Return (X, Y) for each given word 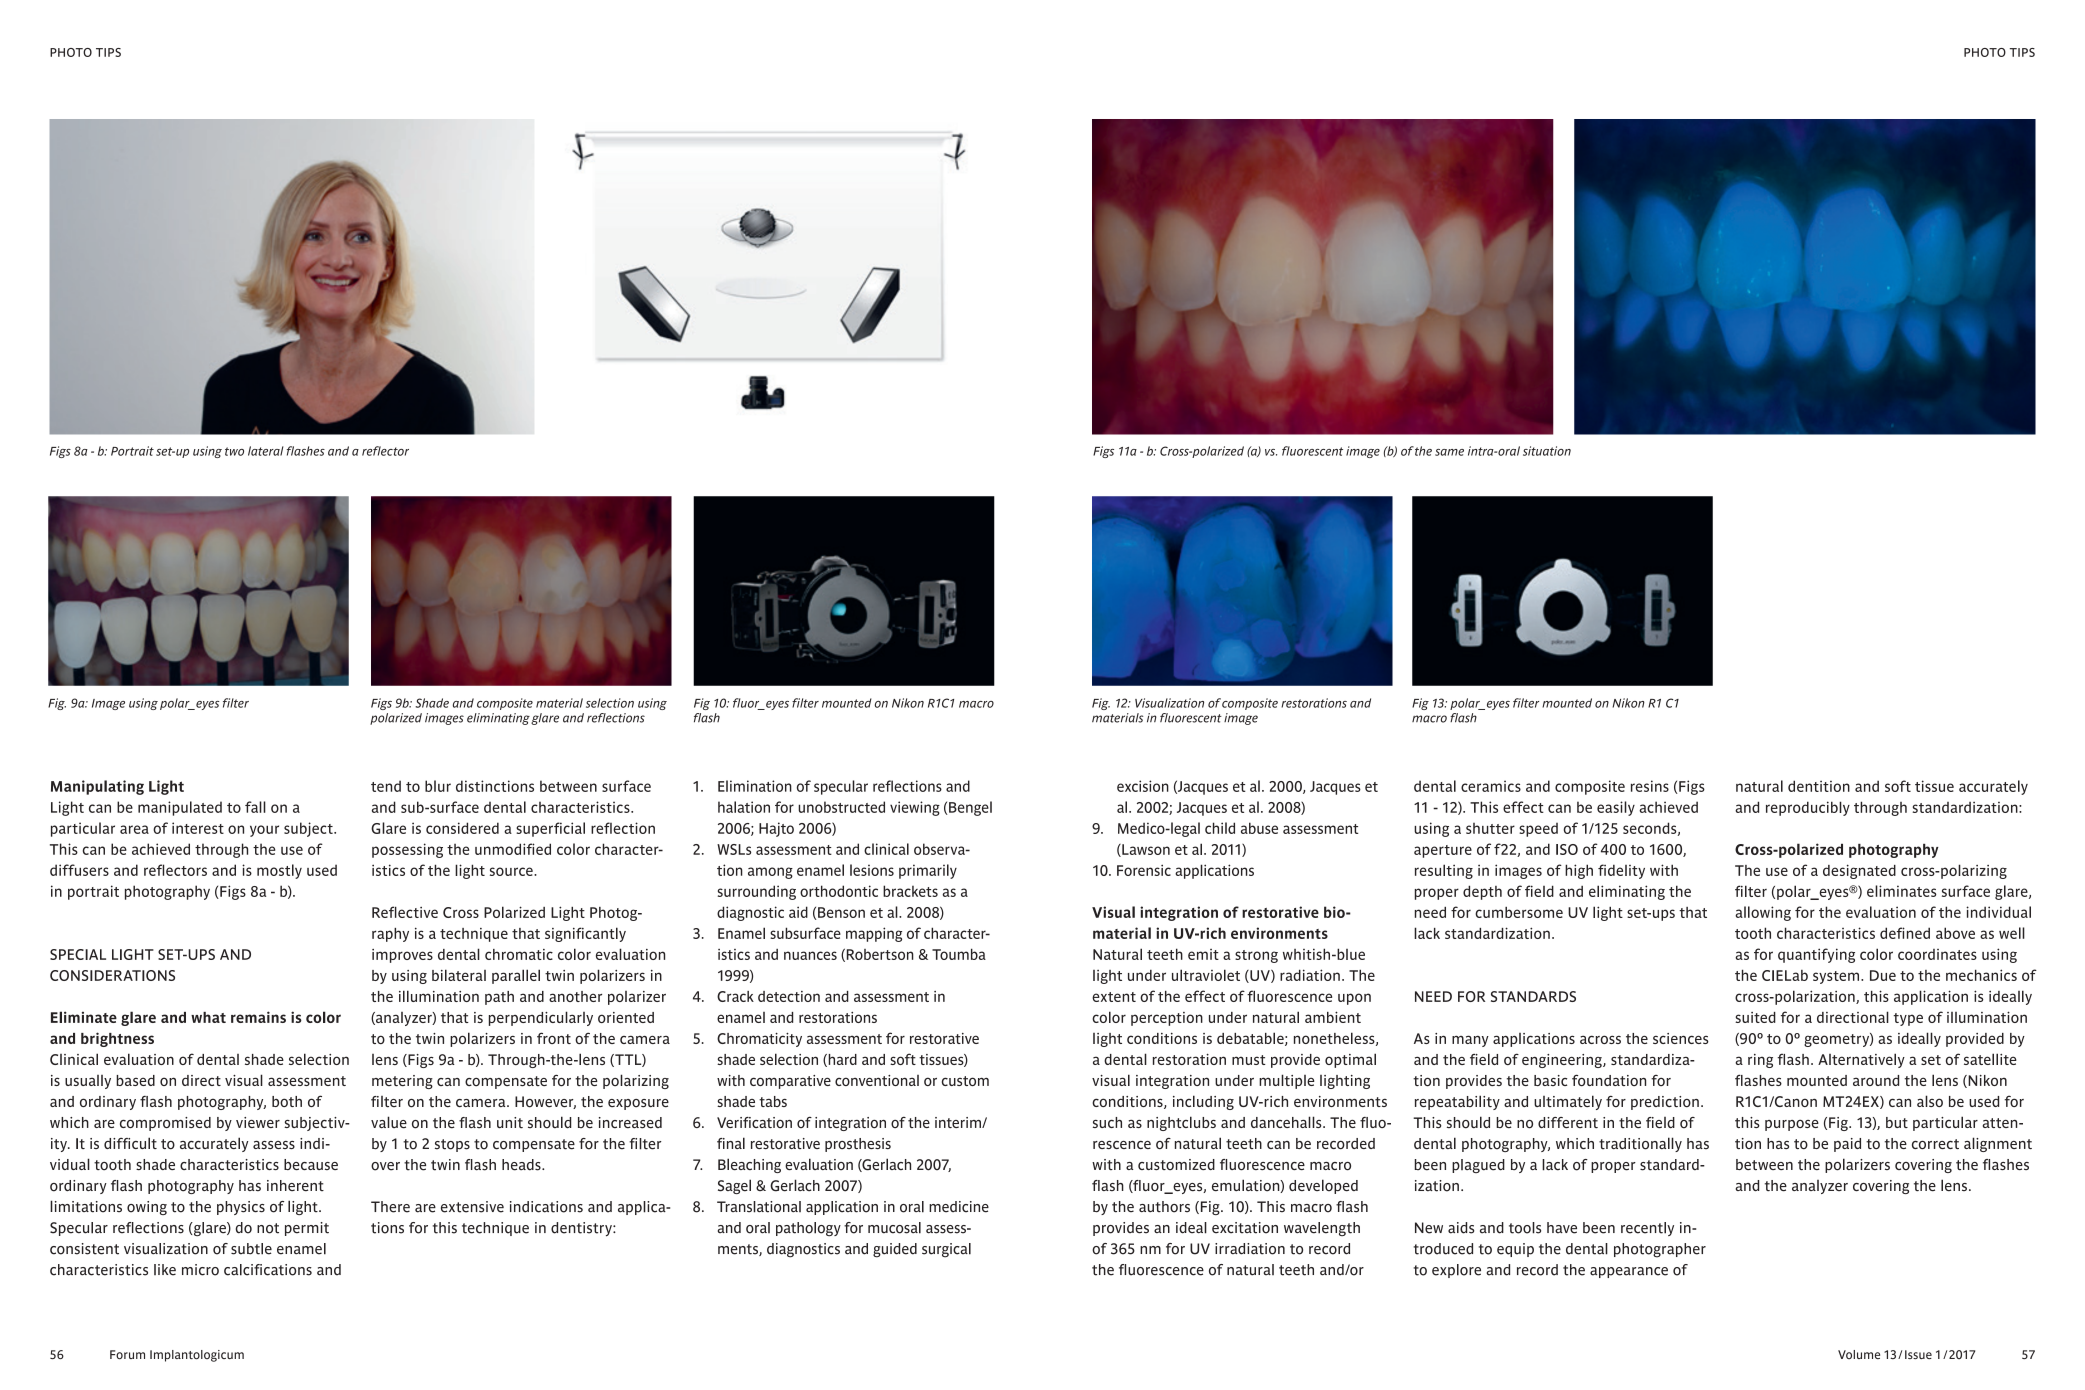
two (234, 451)
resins (1650, 786)
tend (386, 786)
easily (1616, 808)
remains (258, 1017)
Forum (127, 1355)
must (1249, 1060)
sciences (1681, 1038)
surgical (946, 1250)
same (1449, 452)
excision (1143, 786)
